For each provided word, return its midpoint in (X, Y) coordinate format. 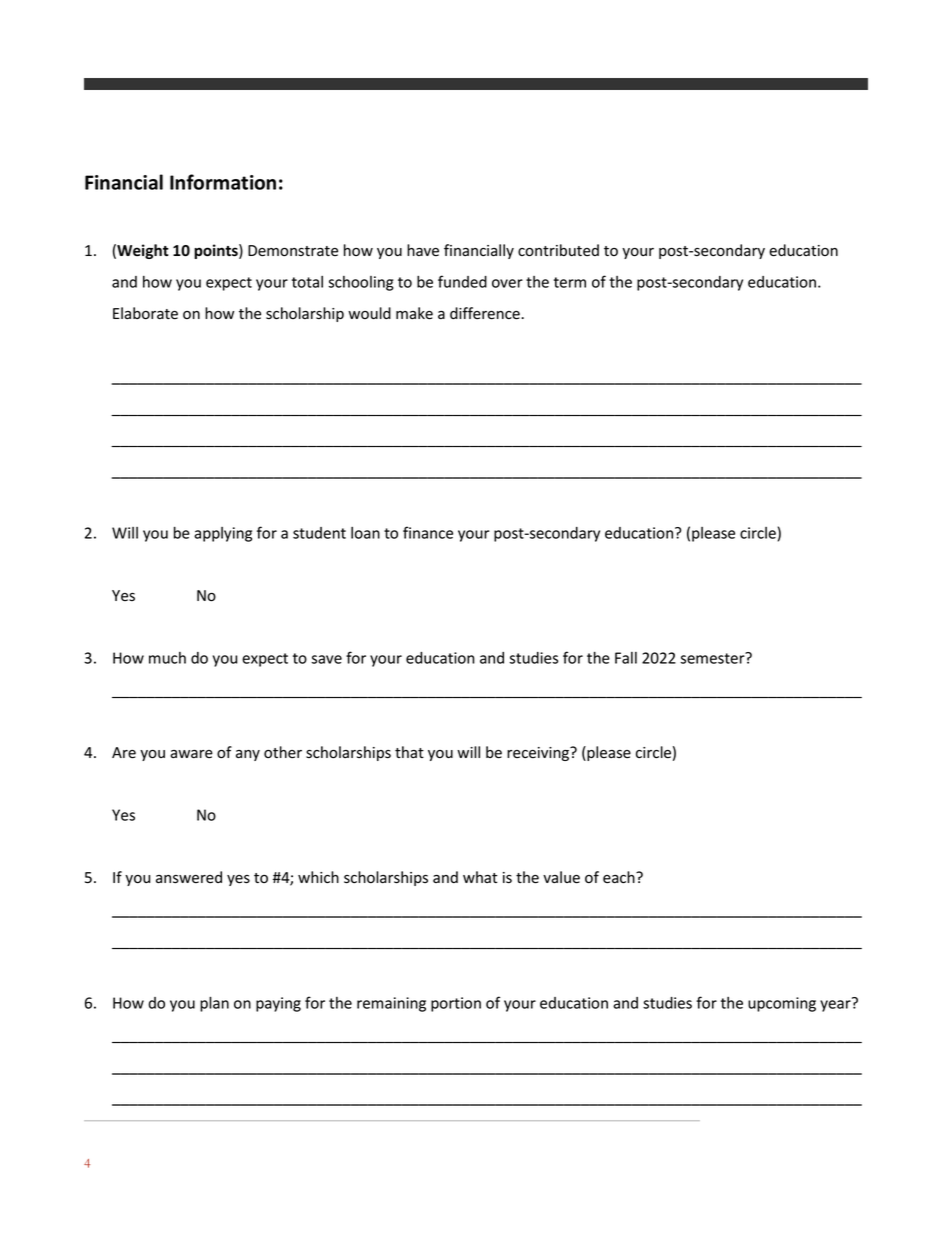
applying (223, 534)
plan (214, 1004)
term (570, 282)
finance (428, 532)
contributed (558, 250)
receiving (539, 753)
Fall (626, 658)
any (248, 755)
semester (713, 658)
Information (223, 182)
